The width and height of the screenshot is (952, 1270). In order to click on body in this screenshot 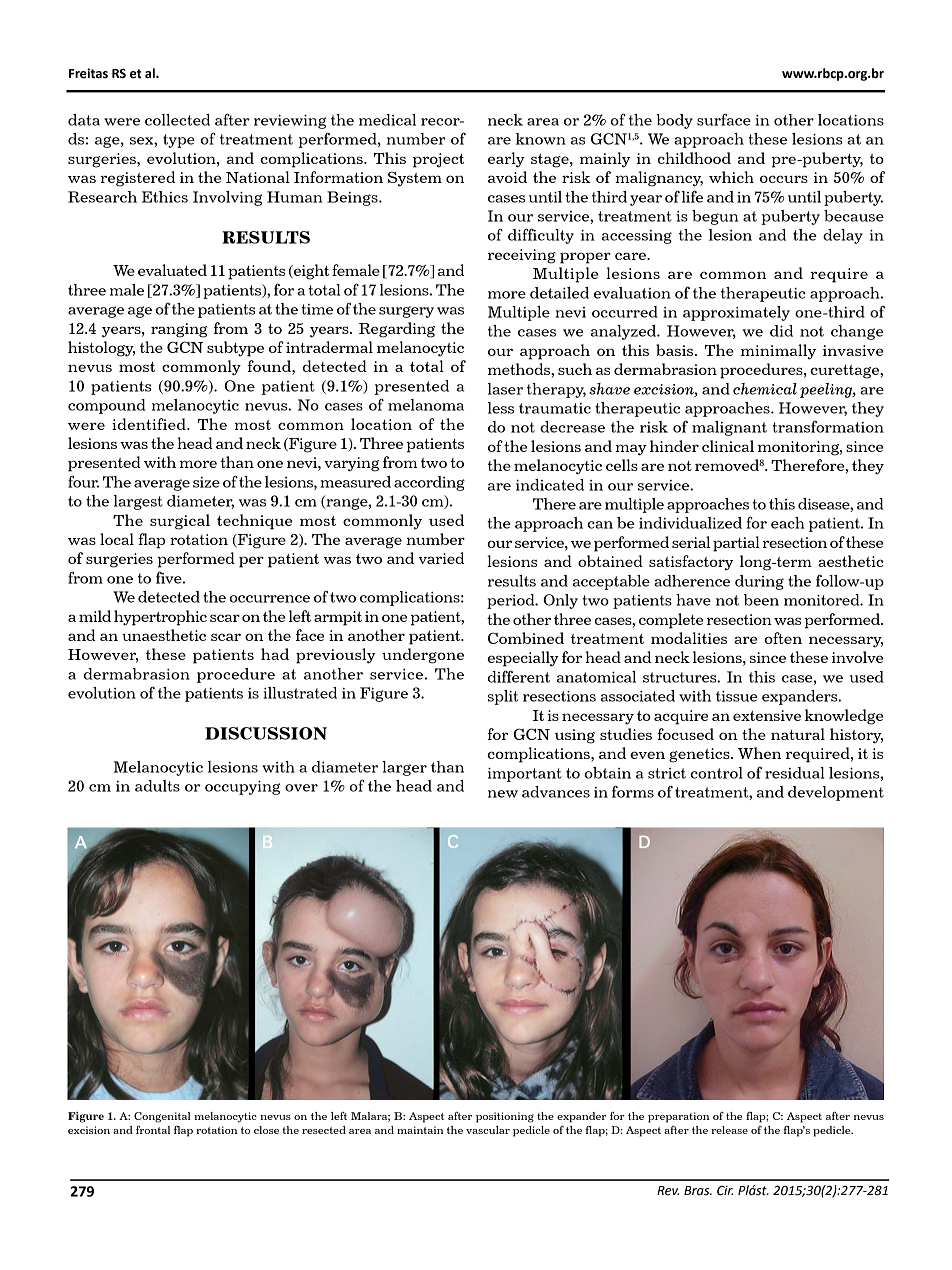, I will do `click(674, 121)`.
